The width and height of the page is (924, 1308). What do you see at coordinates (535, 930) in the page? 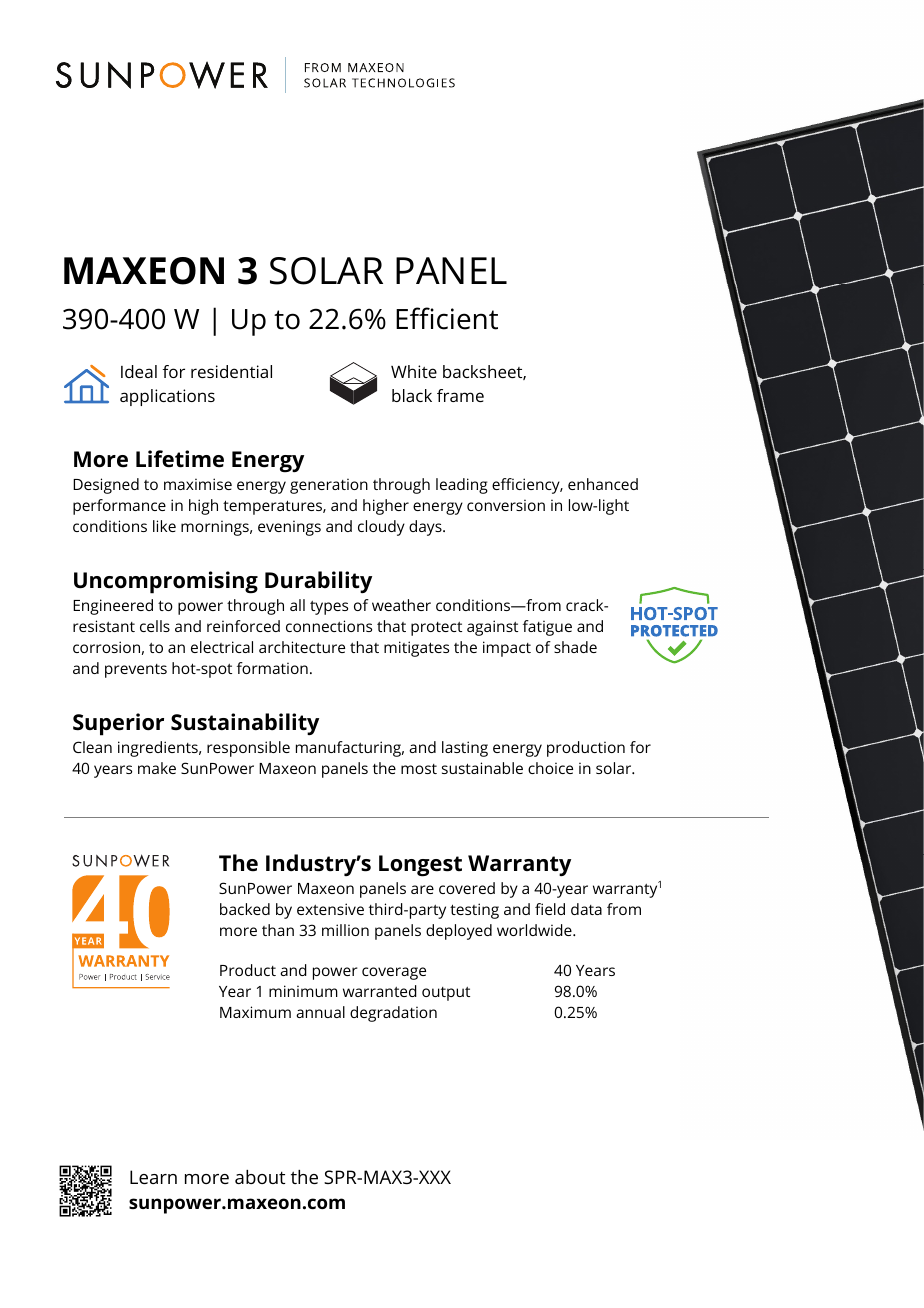
I see `worldwide` at bounding box center [535, 930].
